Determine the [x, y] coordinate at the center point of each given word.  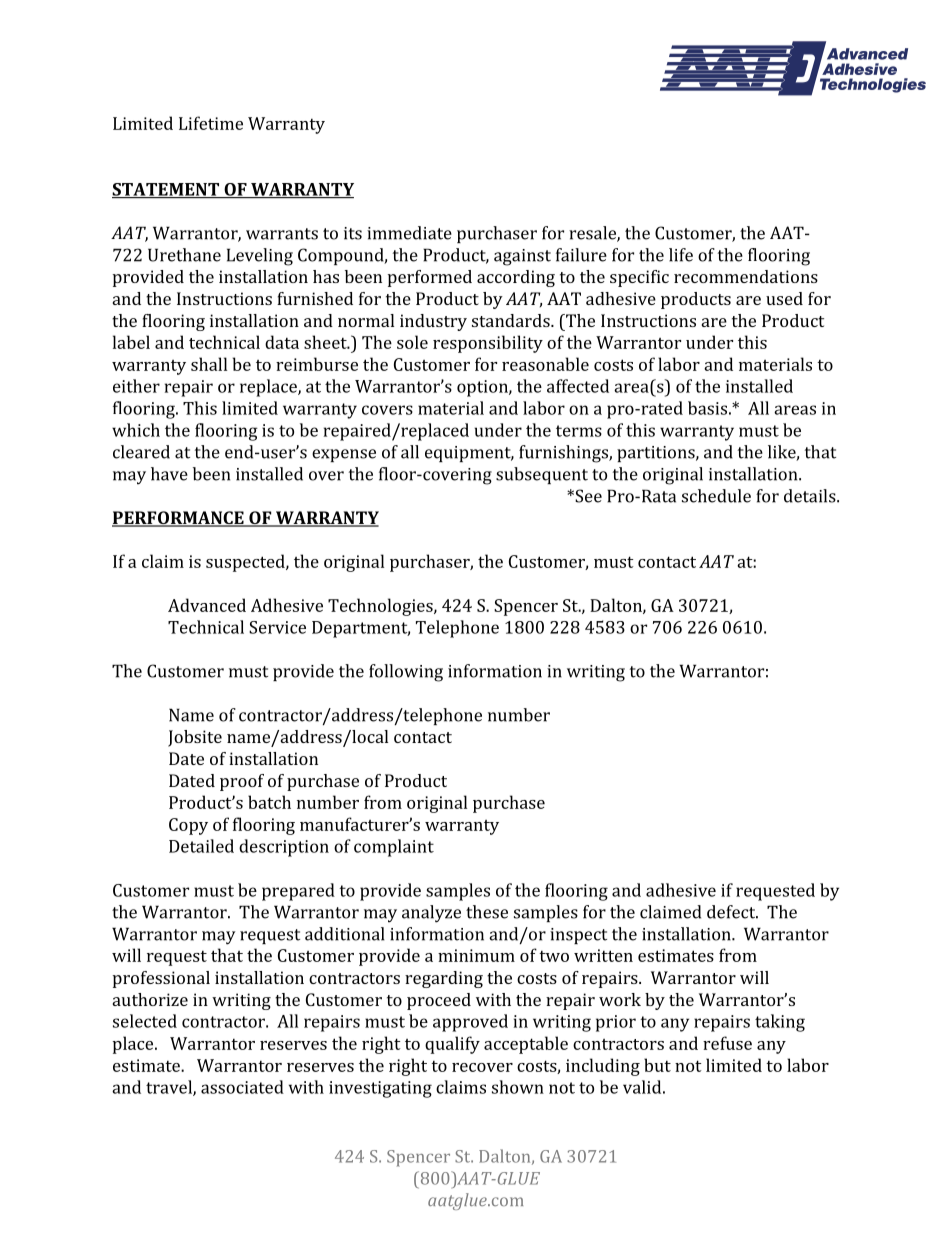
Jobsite [195, 738]
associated [242, 1087]
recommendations [746, 276]
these [487, 912]
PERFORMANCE [179, 519]
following [406, 673]
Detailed [201, 846]
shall [209, 364]
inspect [578, 936]
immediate [409, 233]
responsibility [488, 344]
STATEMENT [166, 190]
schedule [716, 496]
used [784, 298]
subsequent [542, 475]
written [603, 955]
